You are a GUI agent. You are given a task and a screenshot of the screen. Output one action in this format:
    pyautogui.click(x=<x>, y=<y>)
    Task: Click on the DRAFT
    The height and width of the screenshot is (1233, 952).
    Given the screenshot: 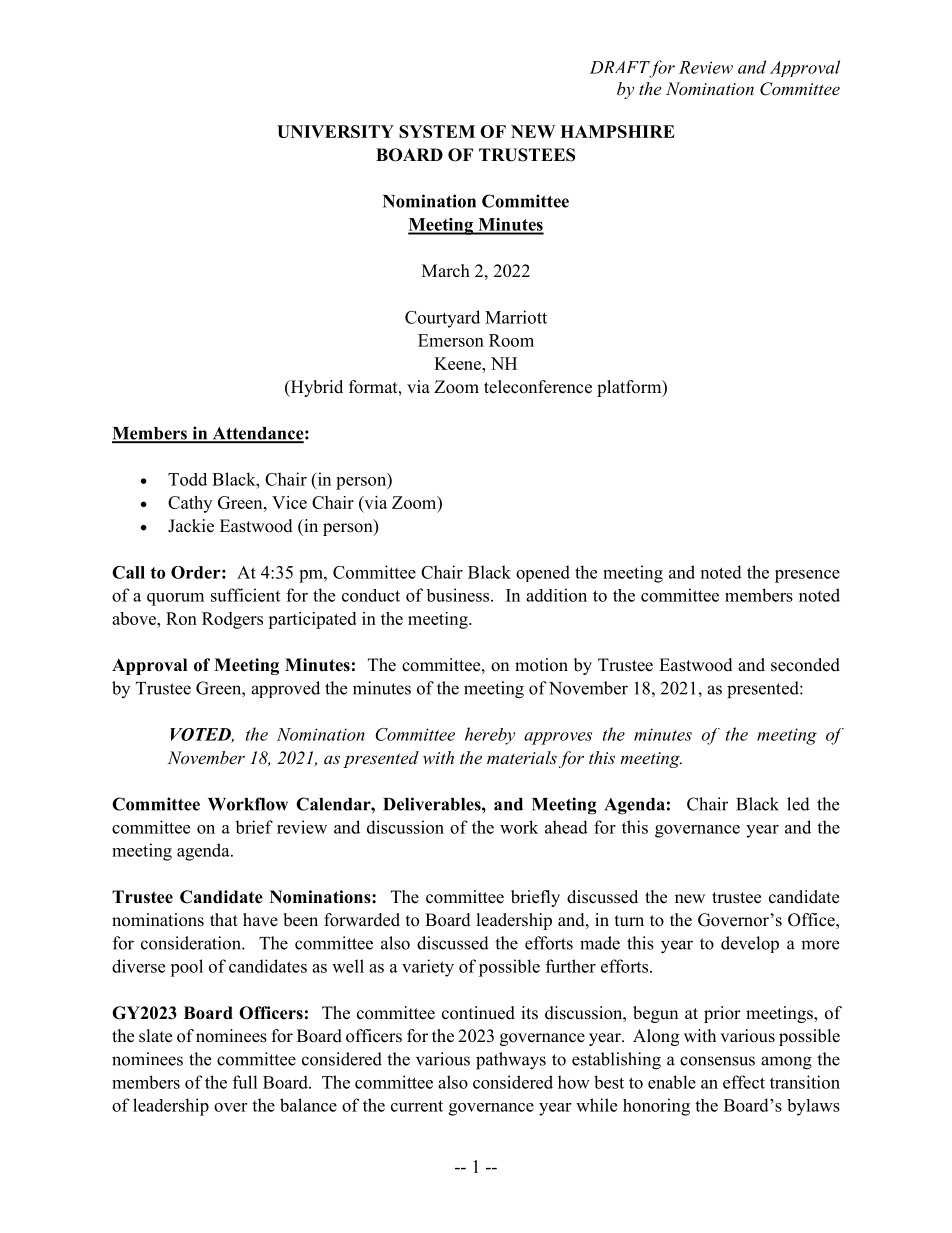 What is the action you would take?
    pyautogui.click(x=620, y=67)
